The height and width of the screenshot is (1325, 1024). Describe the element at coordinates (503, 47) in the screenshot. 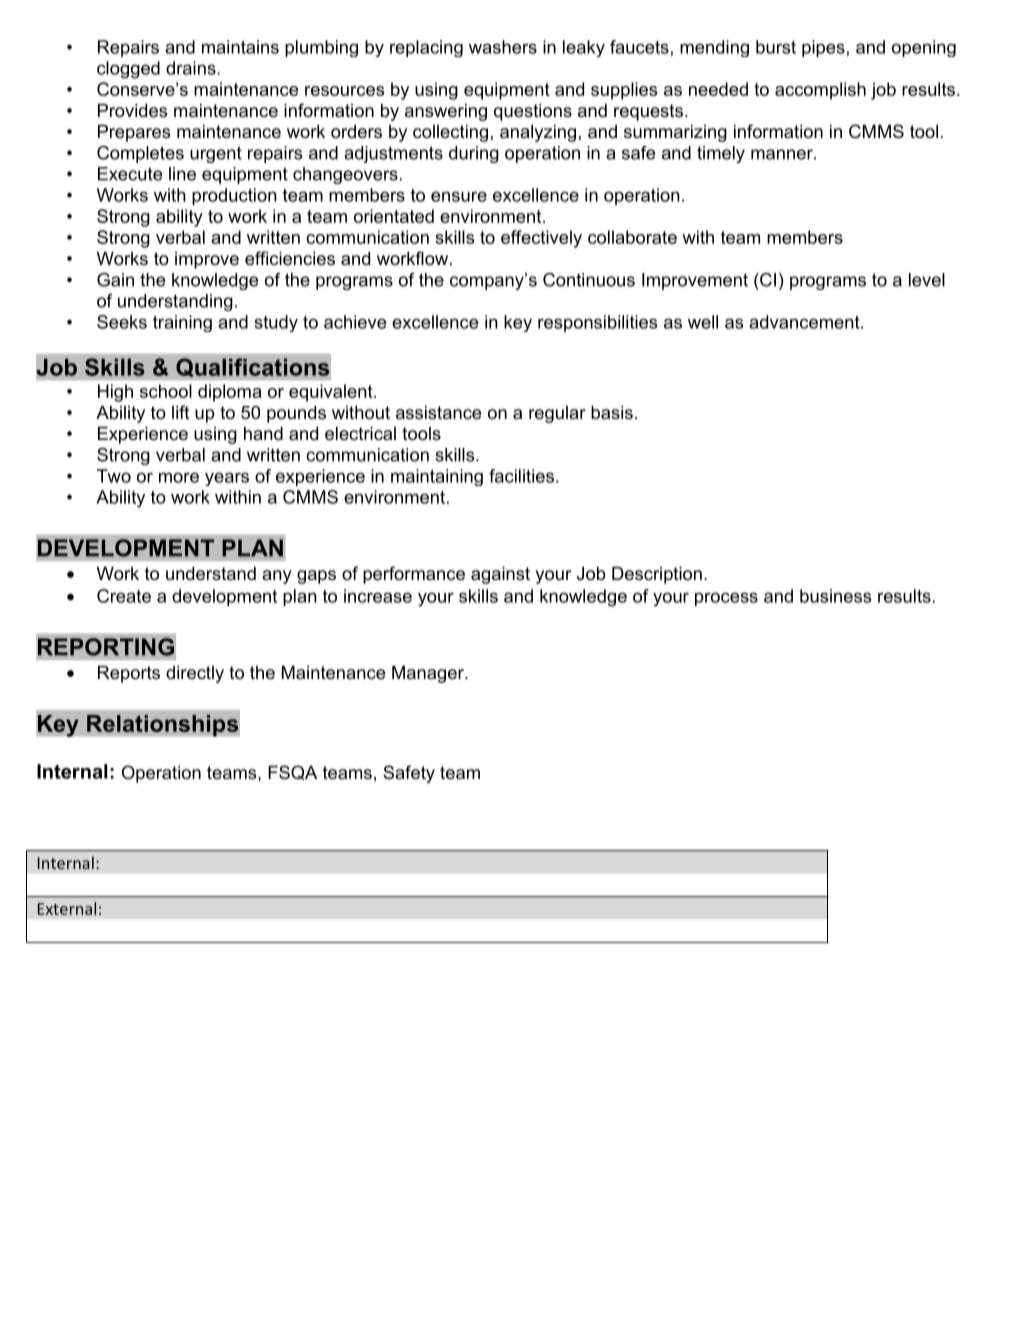

I see `washers` at that location.
